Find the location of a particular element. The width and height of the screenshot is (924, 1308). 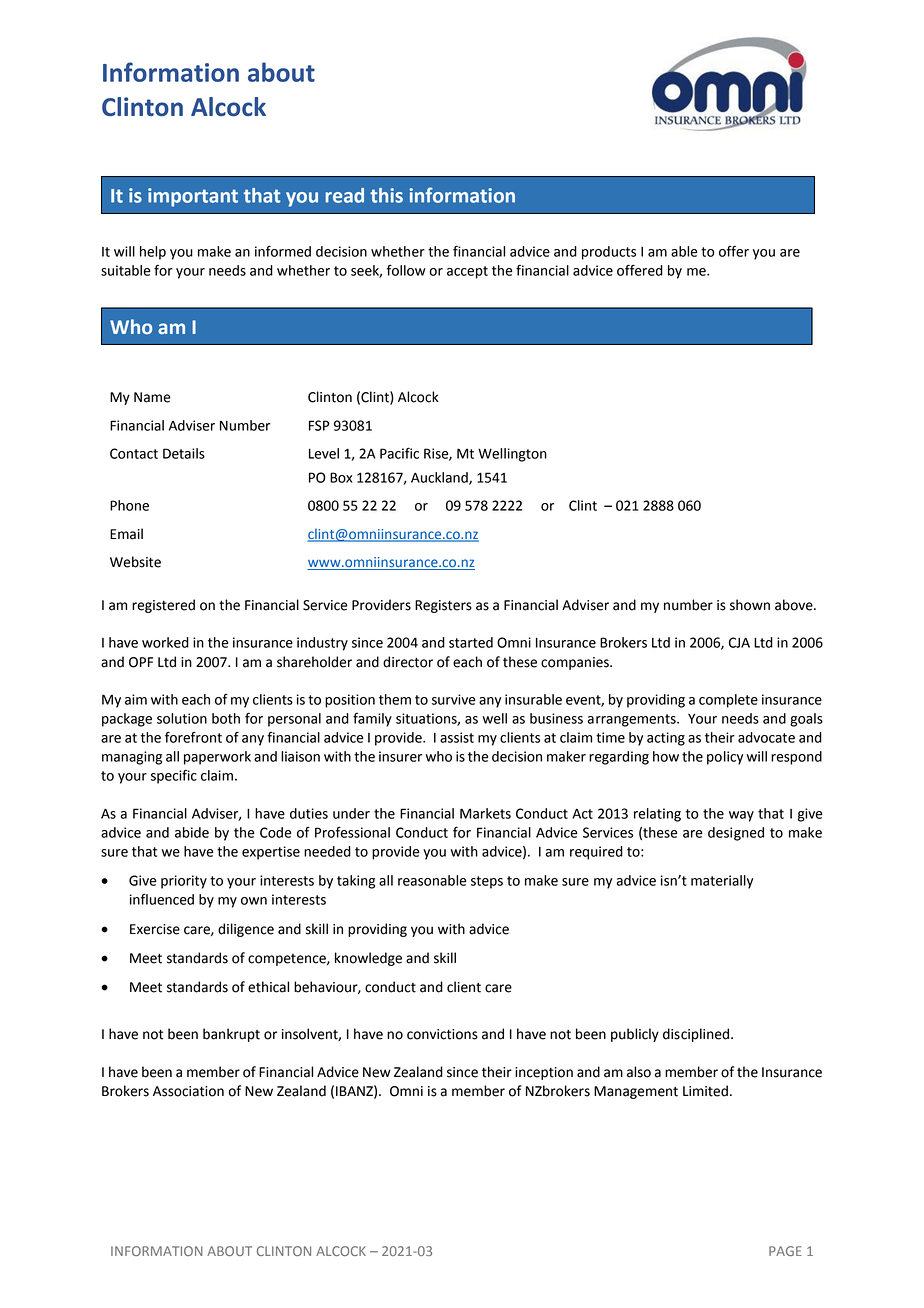

assist is located at coordinates (457, 737).
